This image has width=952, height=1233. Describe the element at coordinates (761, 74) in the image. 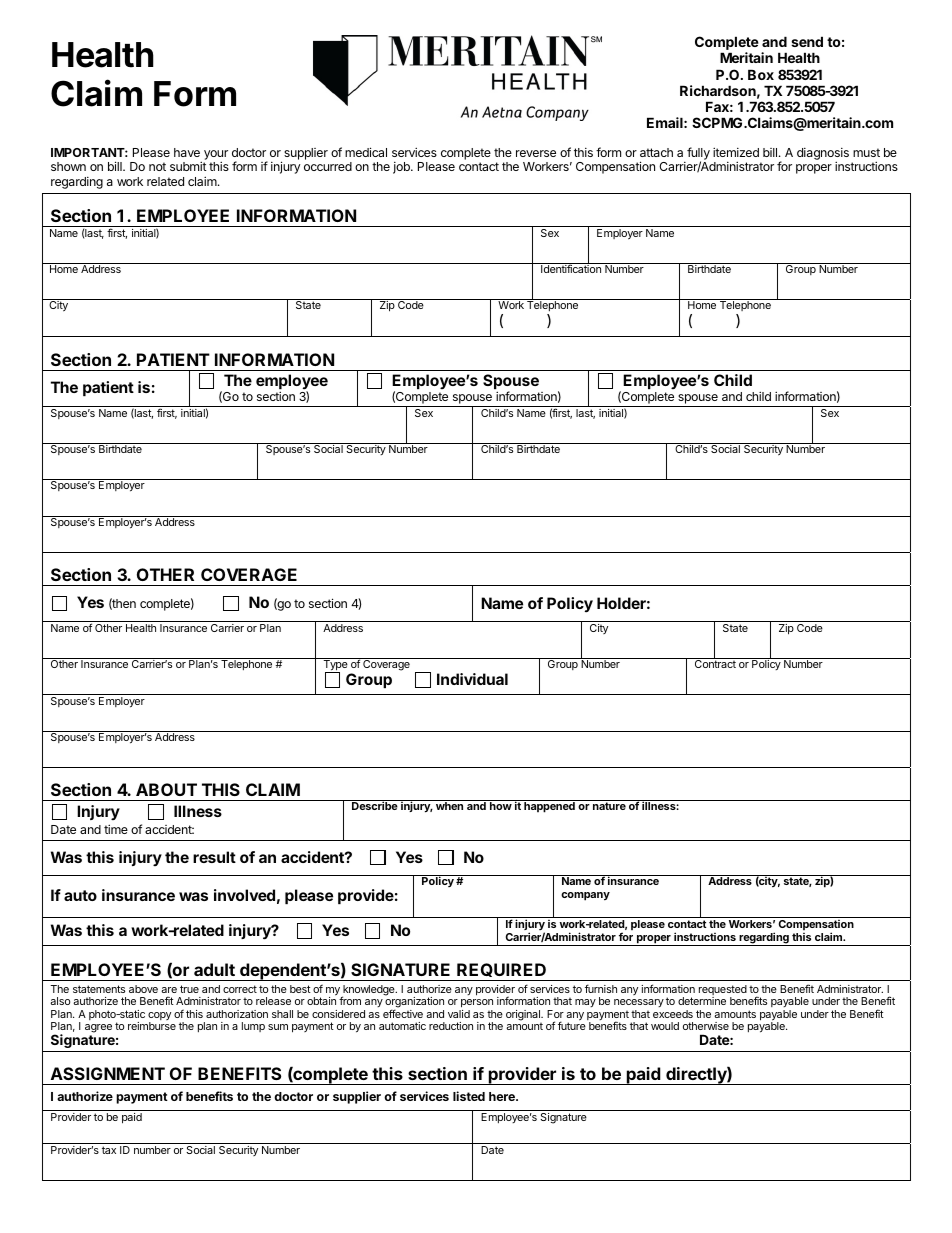

I see `Box` at that location.
